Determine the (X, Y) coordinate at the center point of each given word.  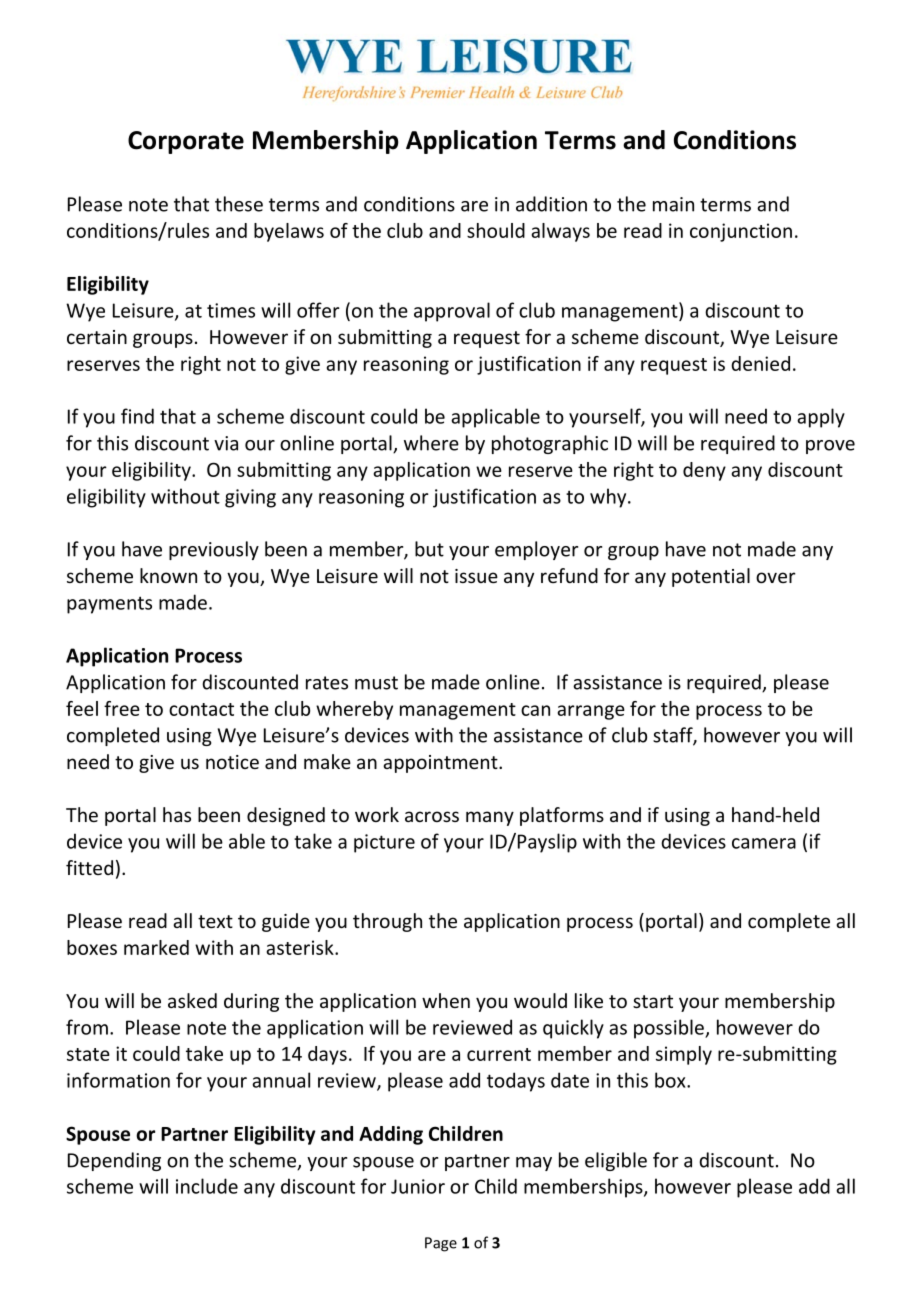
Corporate (186, 142)
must (376, 683)
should (496, 230)
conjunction (741, 232)
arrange (591, 712)
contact (201, 709)
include (207, 1186)
